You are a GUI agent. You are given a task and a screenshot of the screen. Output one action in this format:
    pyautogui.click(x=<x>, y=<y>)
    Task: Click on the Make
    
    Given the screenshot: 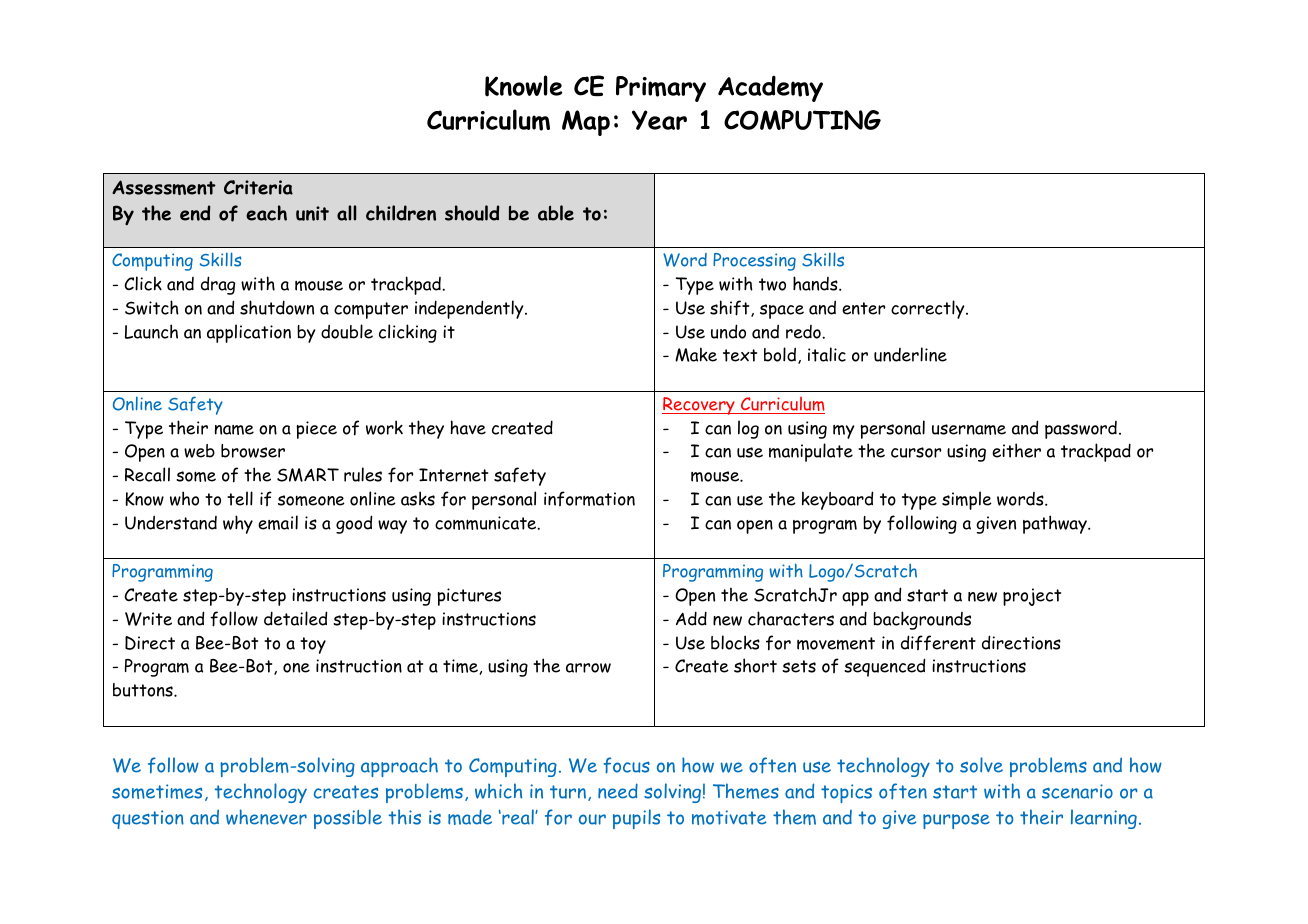 What is the action you would take?
    pyautogui.click(x=696, y=354)
